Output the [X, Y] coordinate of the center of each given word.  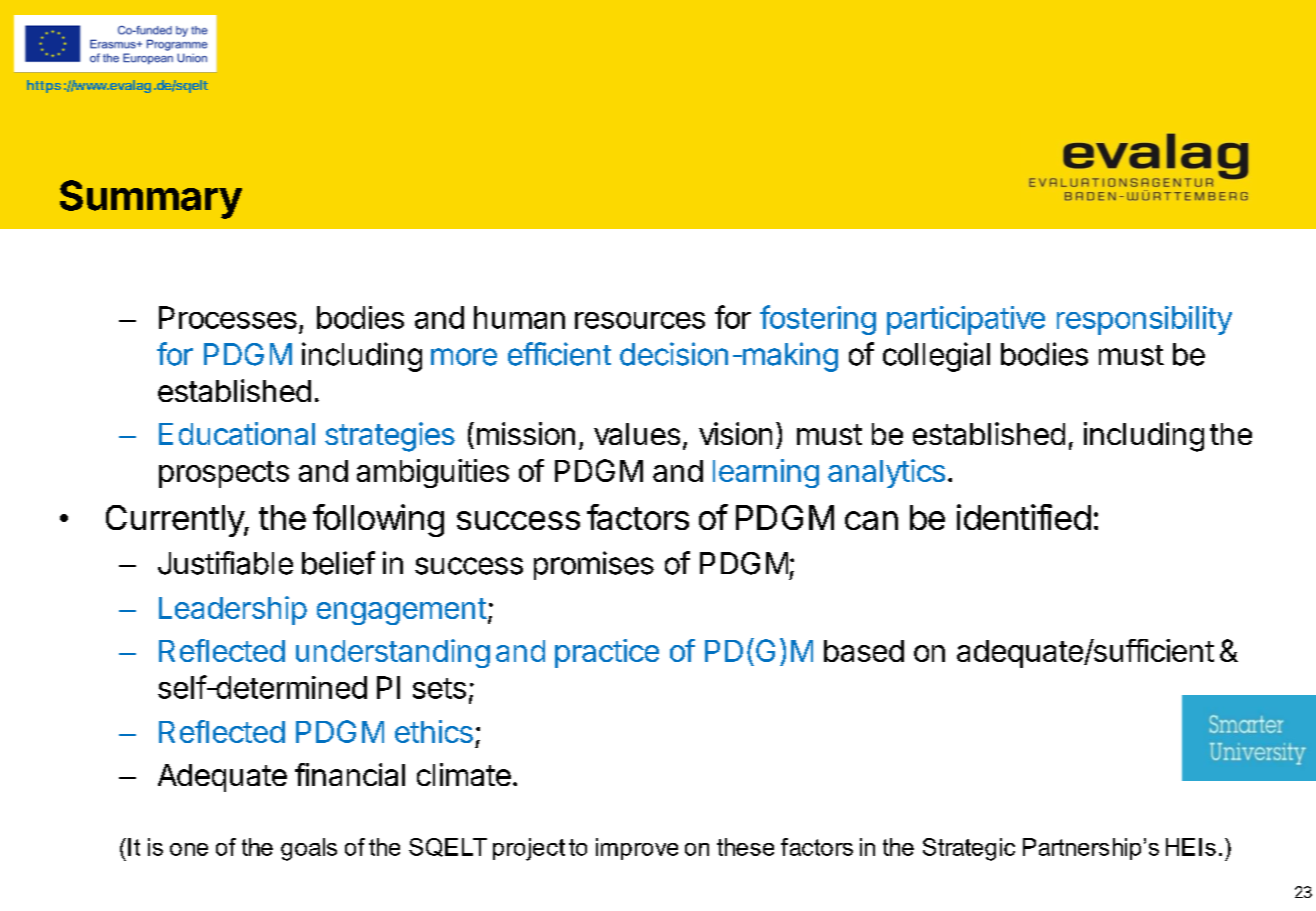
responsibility [1144, 320]
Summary [151, 199]
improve [637, 849]
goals [309, 849]
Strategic [969, 849]
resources [640, 320]
